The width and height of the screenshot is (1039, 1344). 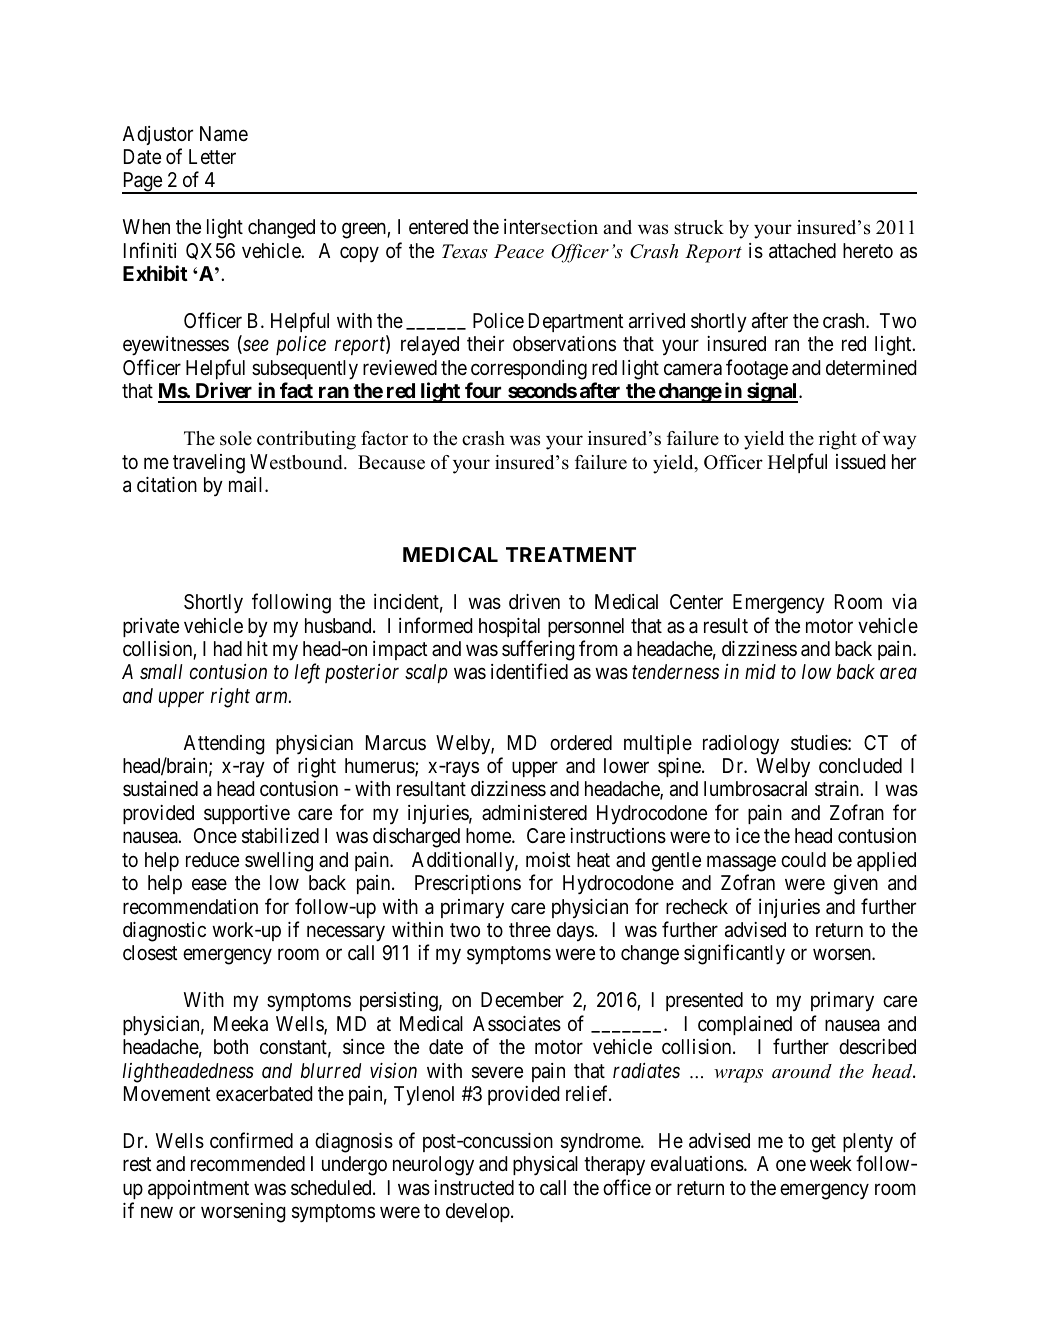 What do you see at coordinates (530, 929) in the screenshot?
I see `three` at bounding box center [530, 929].
